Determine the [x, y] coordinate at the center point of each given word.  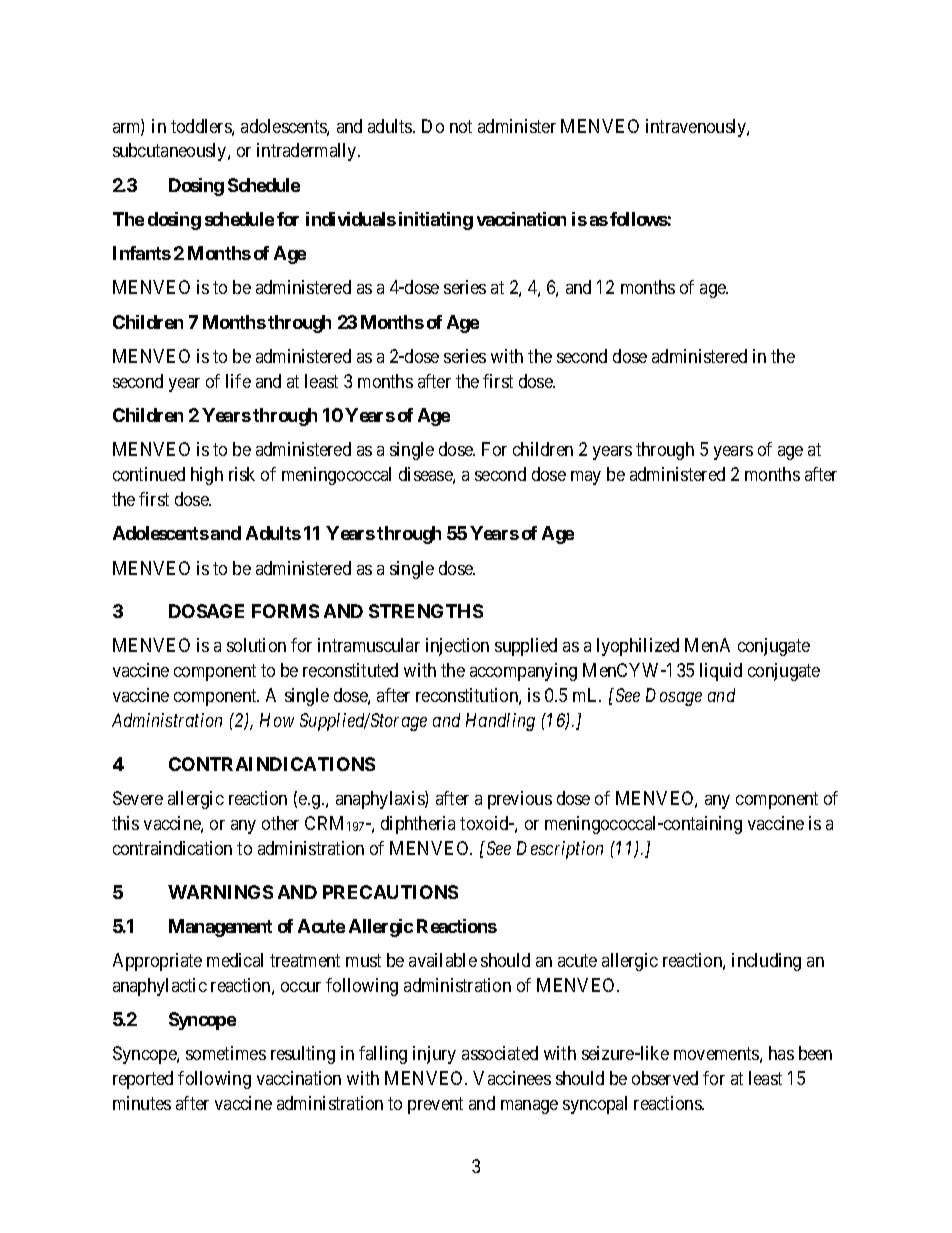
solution [256, 645]
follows [639, 219]
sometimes [226, 1053]
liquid [721, 672]
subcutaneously [171, 152]
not [461, 126]
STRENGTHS [426, 611]
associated [500, 1053]
